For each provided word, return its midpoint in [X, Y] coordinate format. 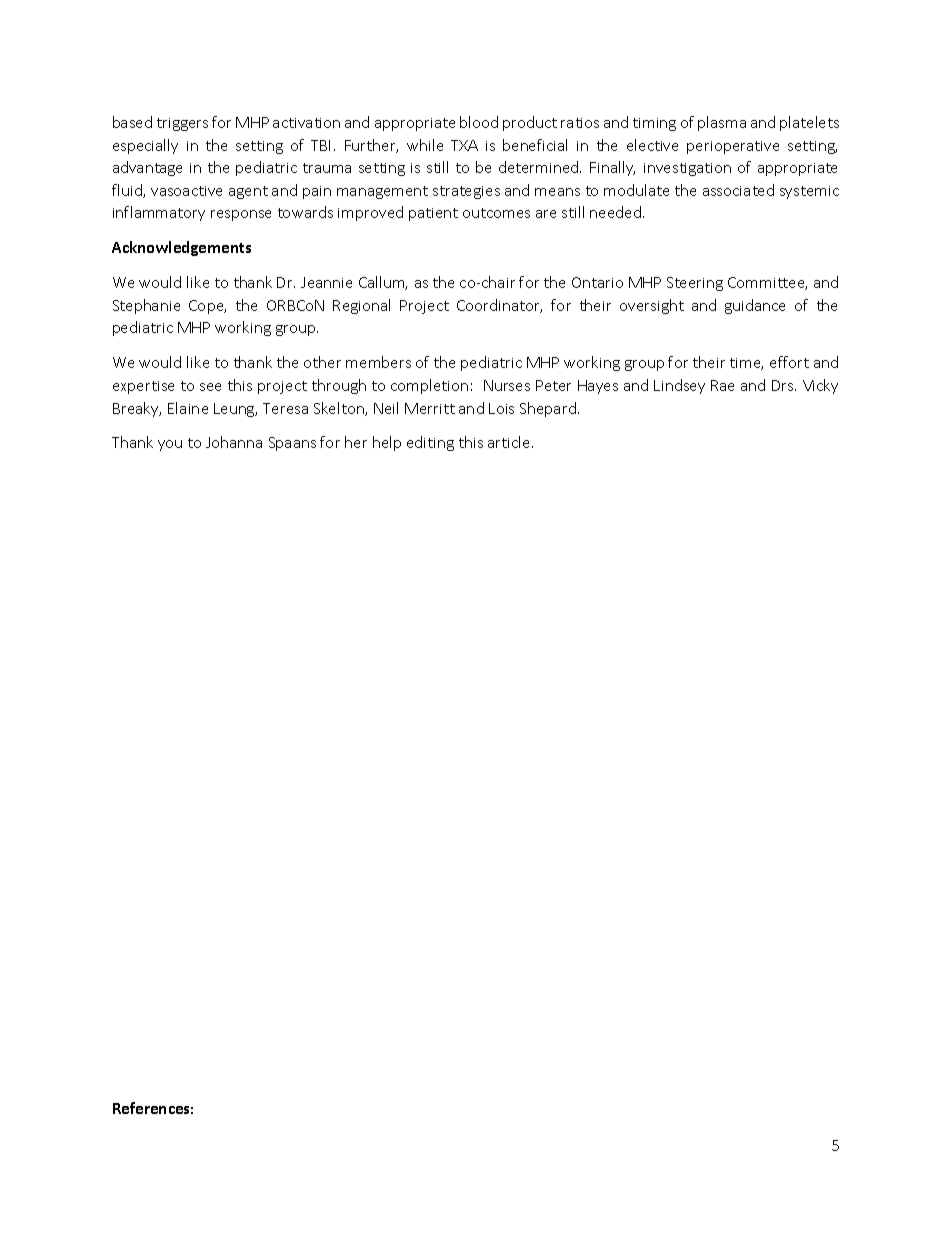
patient [433, 214]
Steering [695, 284]
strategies [466, 192]
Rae [722, 385]
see [210, 387]
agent [248, 192]
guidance [755, 306]
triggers [182, 124]
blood [479, 122]
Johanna [234, 442]
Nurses [507, 385]
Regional [361, 306]
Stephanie [146, 306]
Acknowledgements [181, 248]
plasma [722, 123]
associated [738, 190]
